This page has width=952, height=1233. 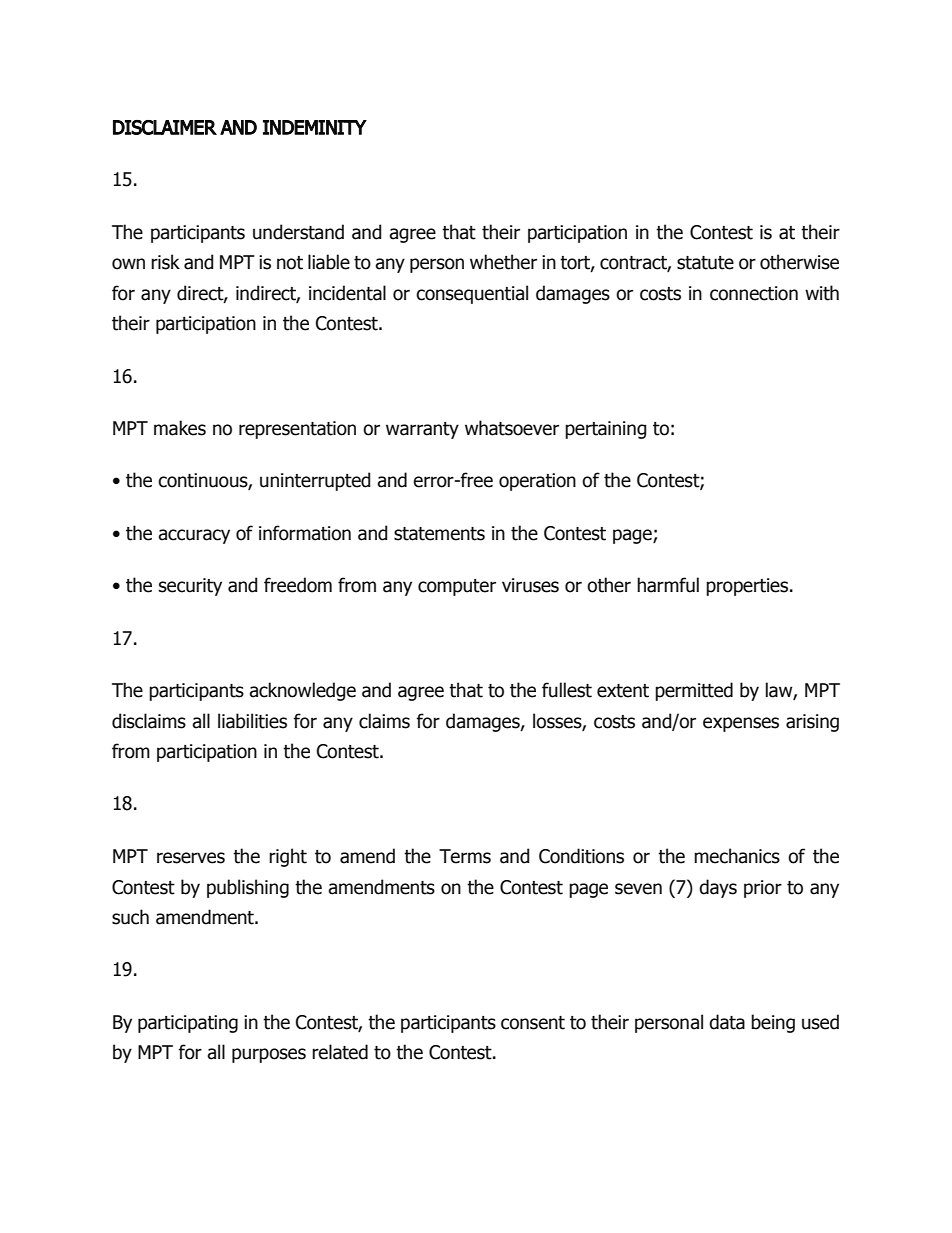 I want to click on whether, so click(x=503, y=262).
